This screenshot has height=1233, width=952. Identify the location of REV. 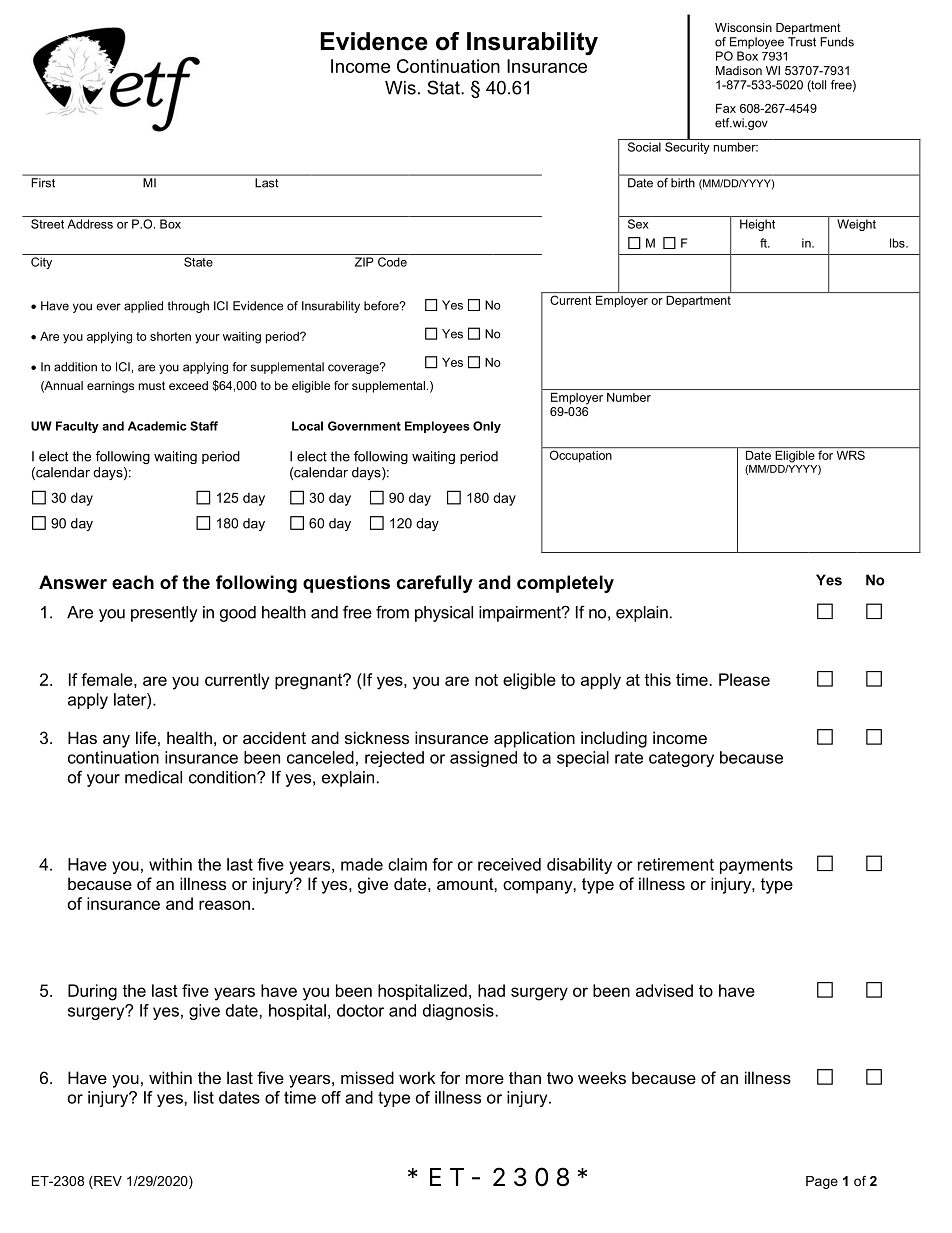
(107, 1181).
